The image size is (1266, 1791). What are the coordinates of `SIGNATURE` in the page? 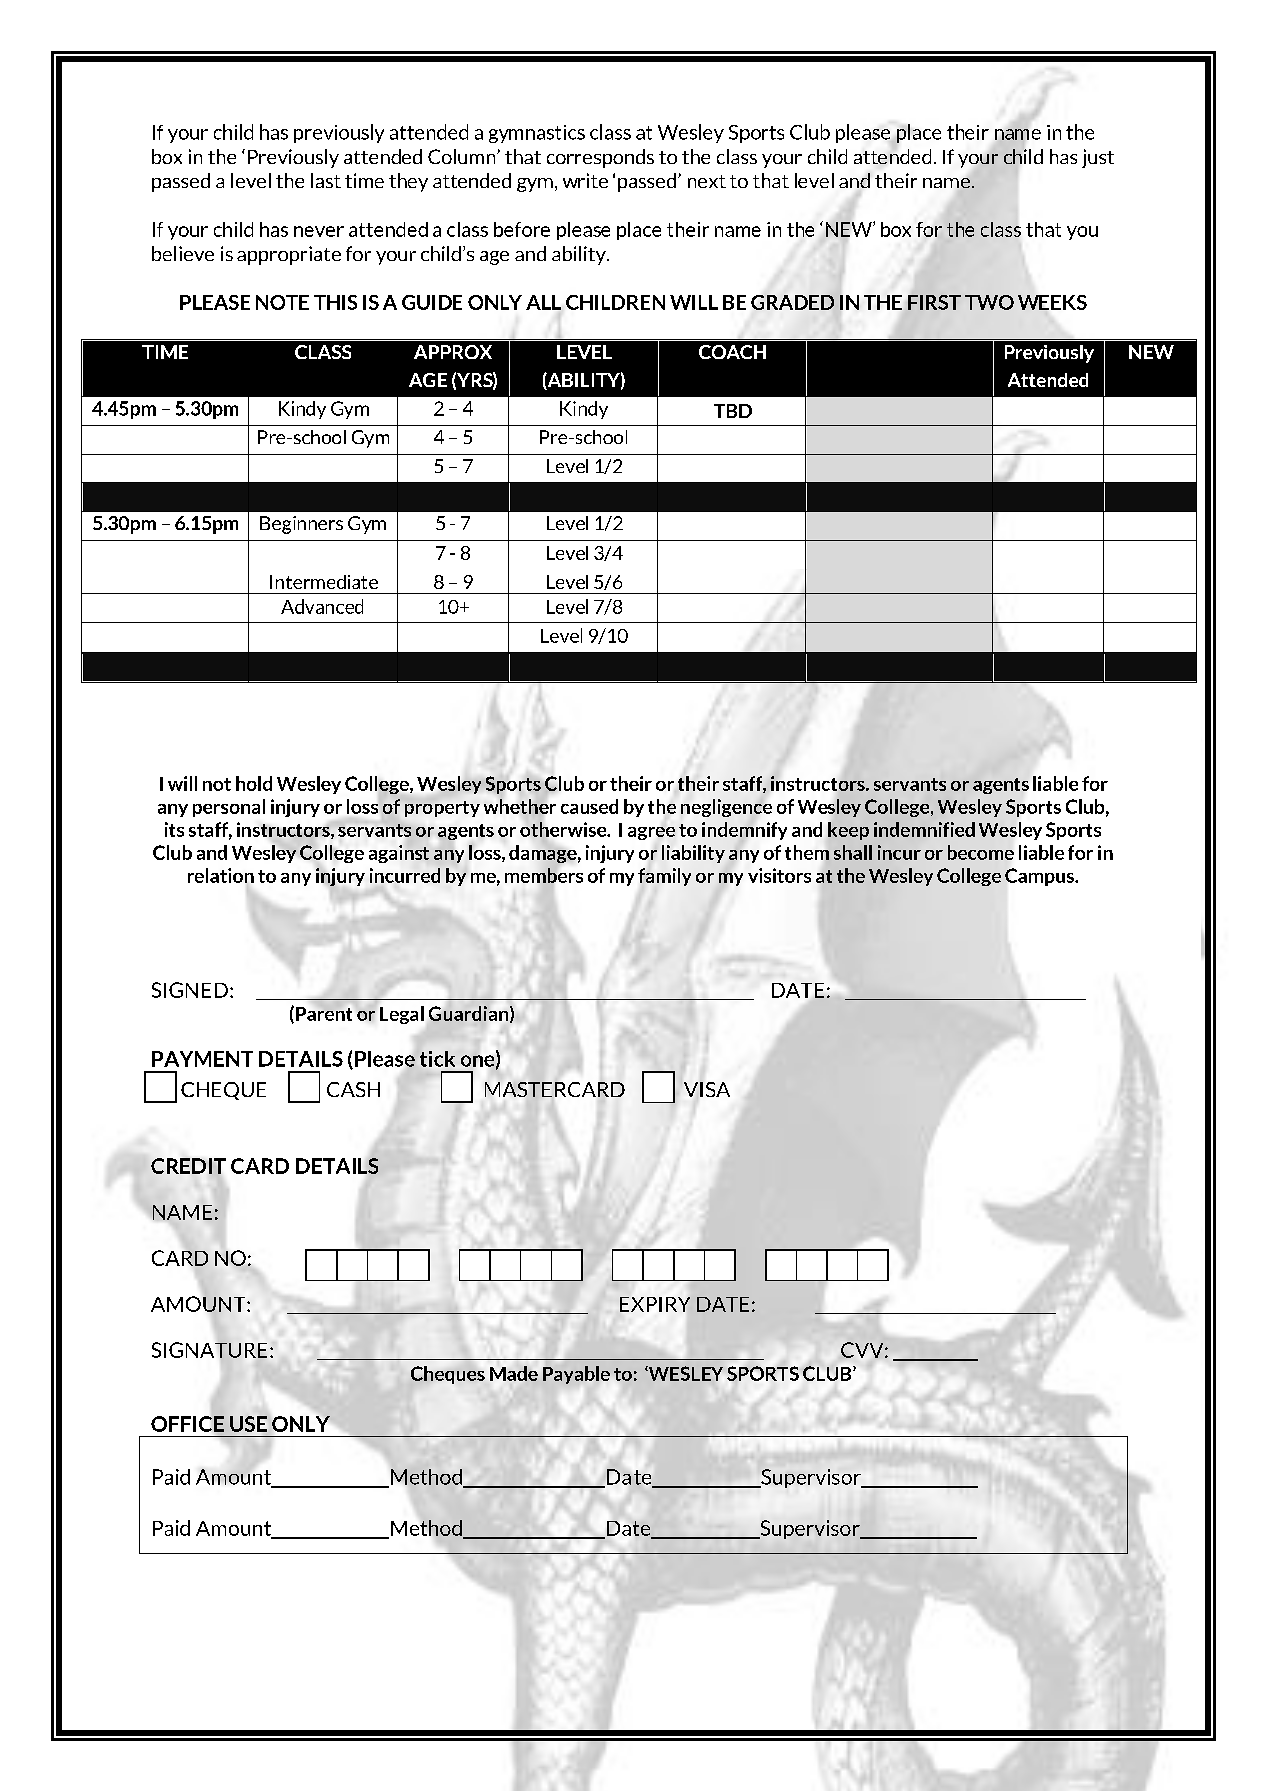 It's located at (209, 1350).
